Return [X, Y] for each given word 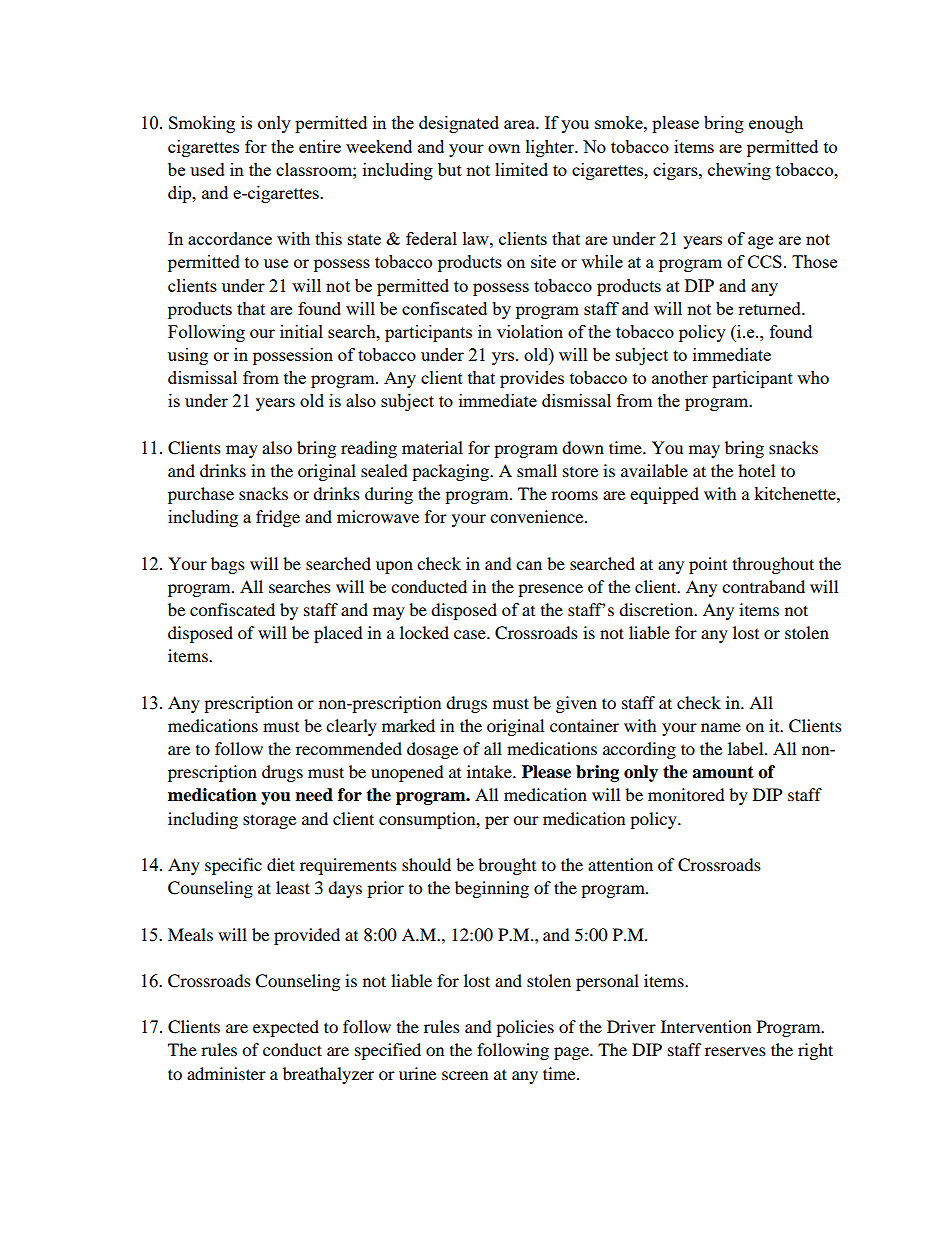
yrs [503, 358]
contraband [763, 586]
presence [550, 590]
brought [507, 866]
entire [320, 146]
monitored [686, 794]
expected [286, 1028]
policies [525, 1028]
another [680, 377]
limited [521, 169]
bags [228, 565]
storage [269, 821]
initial [301, 331]
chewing [739, 171]
